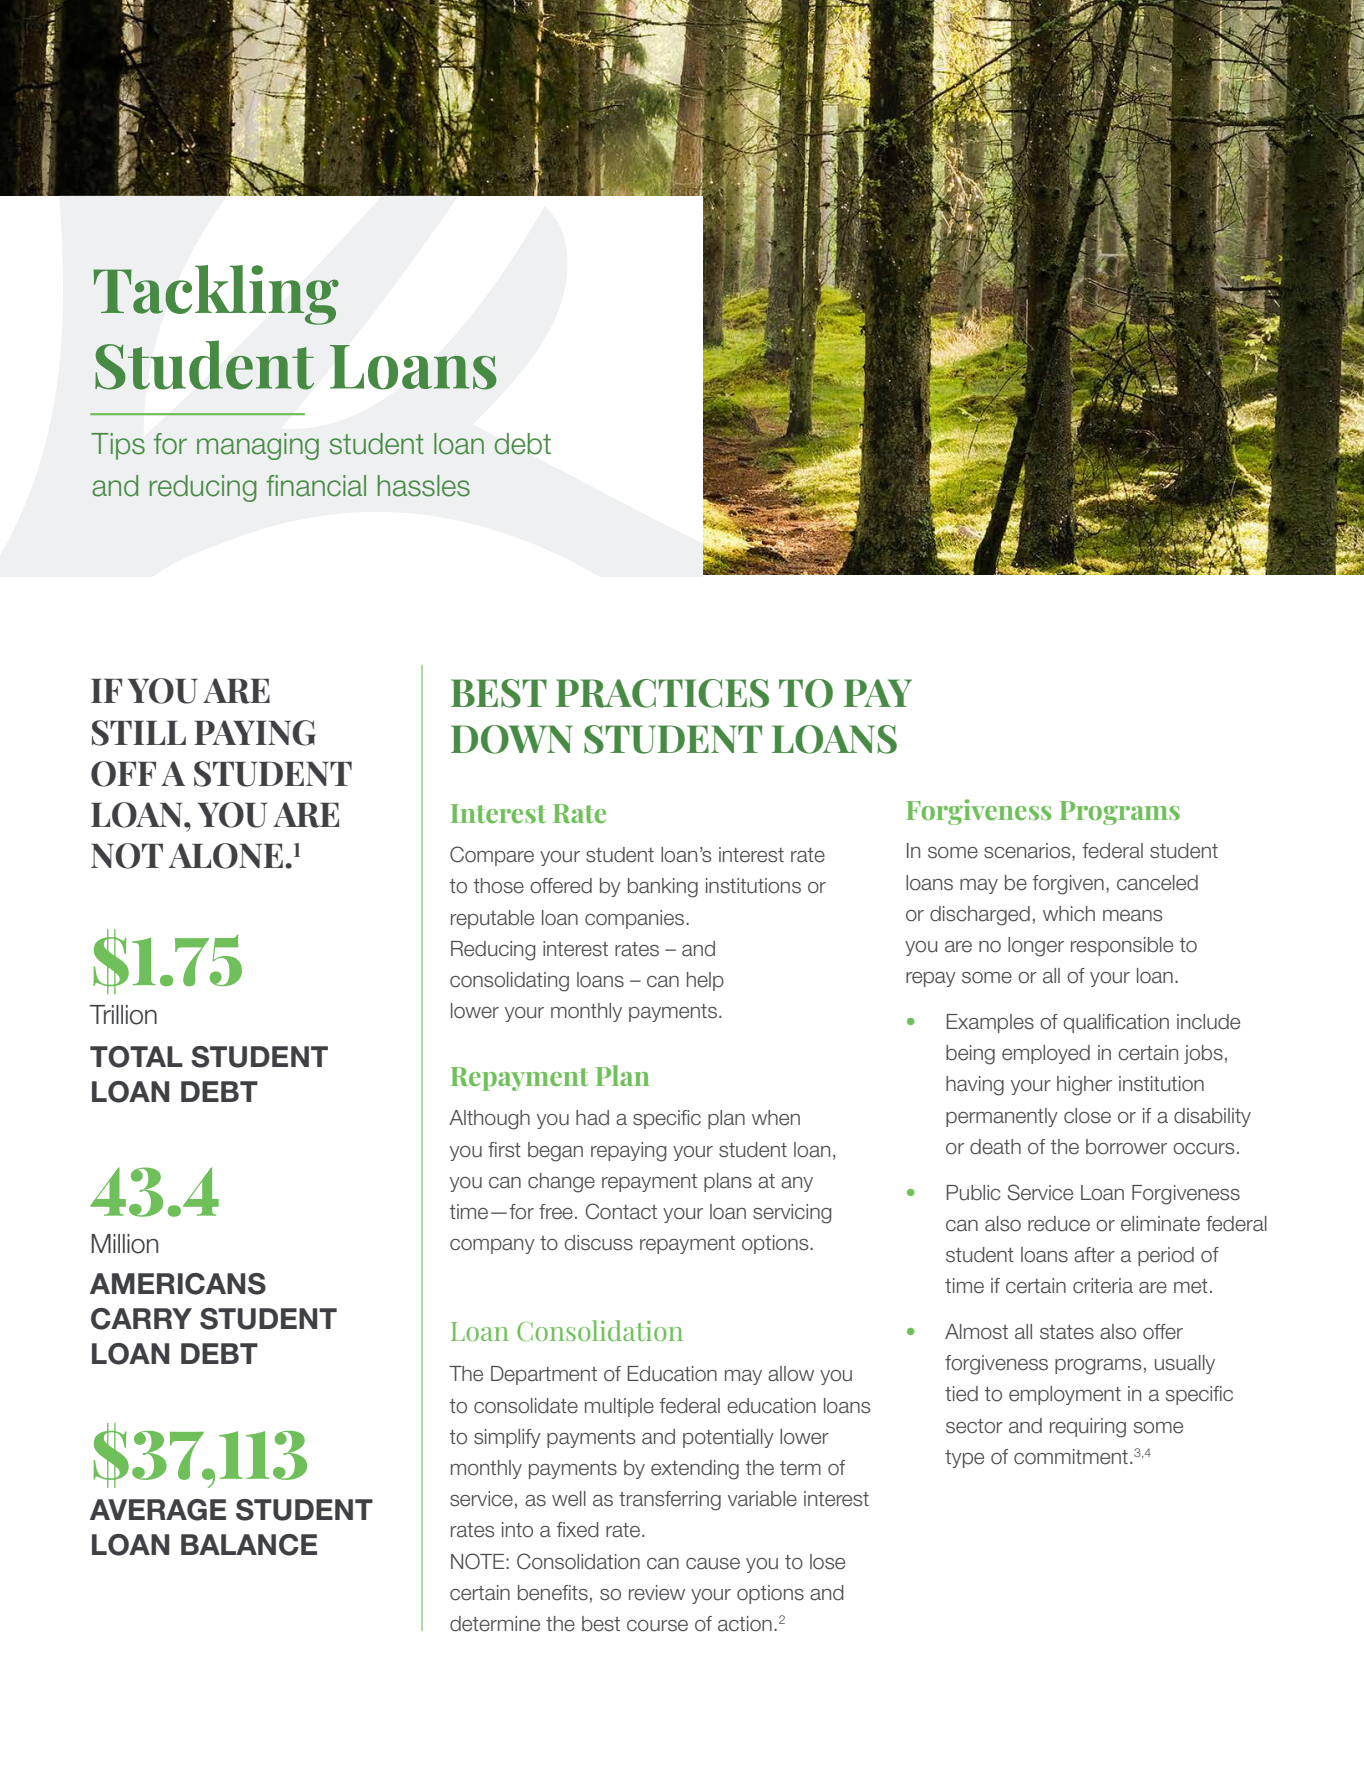  I want to click on Trillion, so click(123, 1015).
